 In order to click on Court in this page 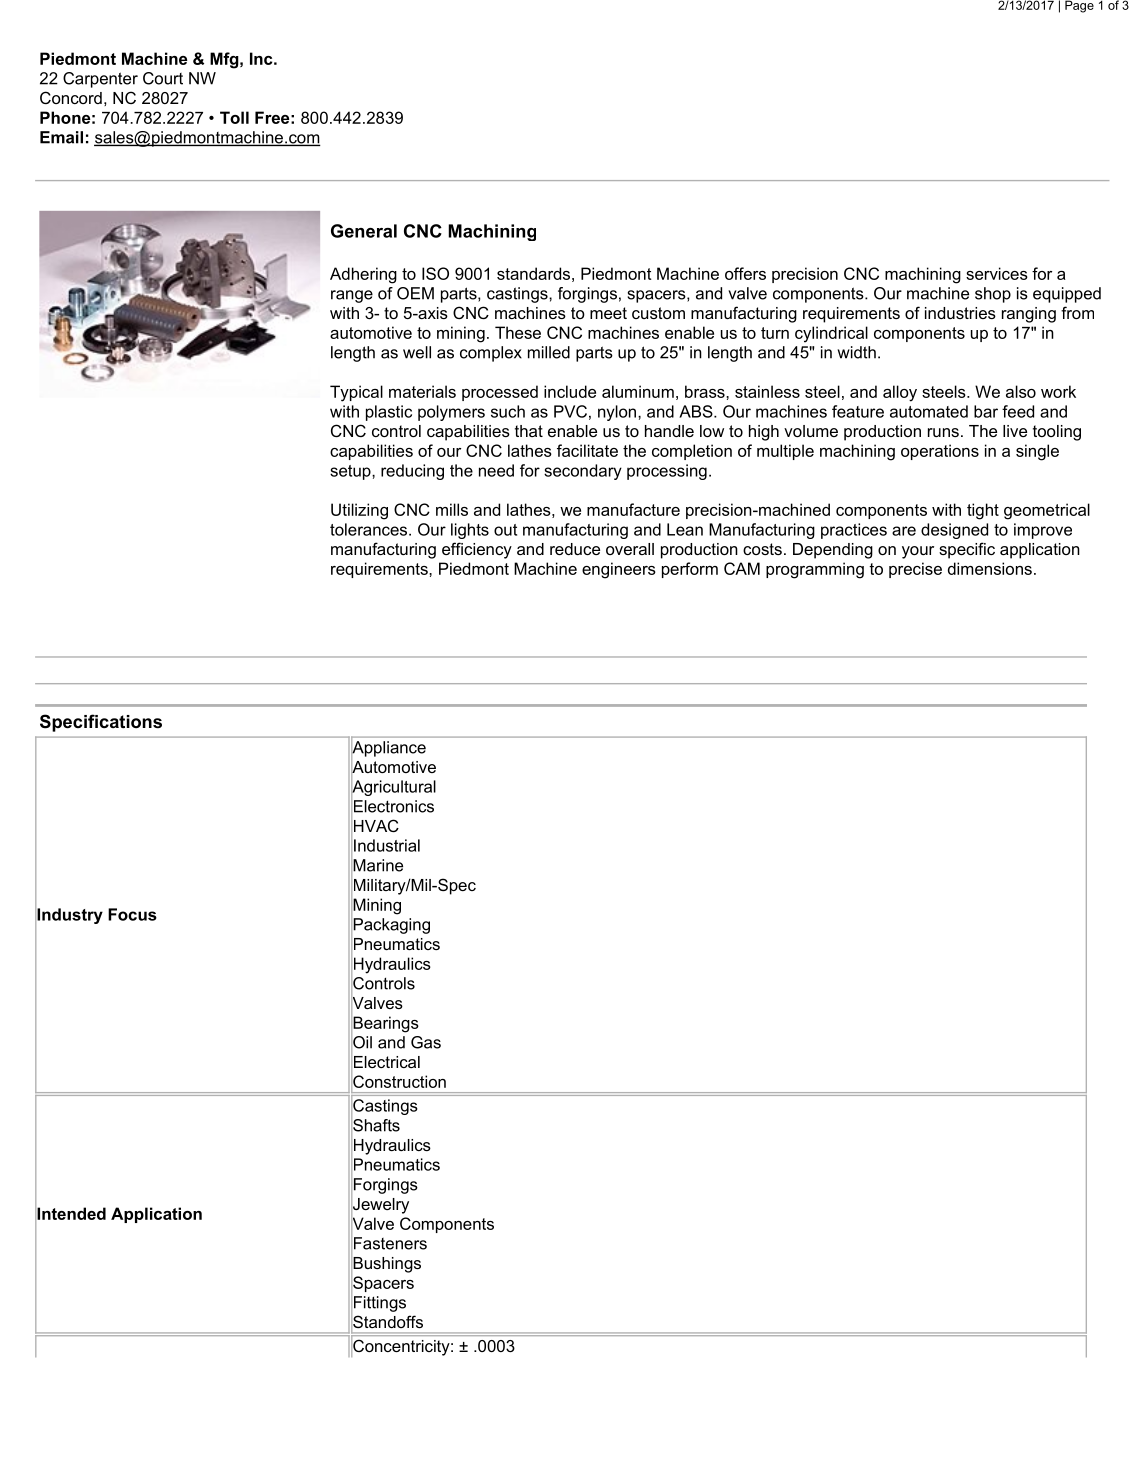, I will do `click(163, 78)`.
